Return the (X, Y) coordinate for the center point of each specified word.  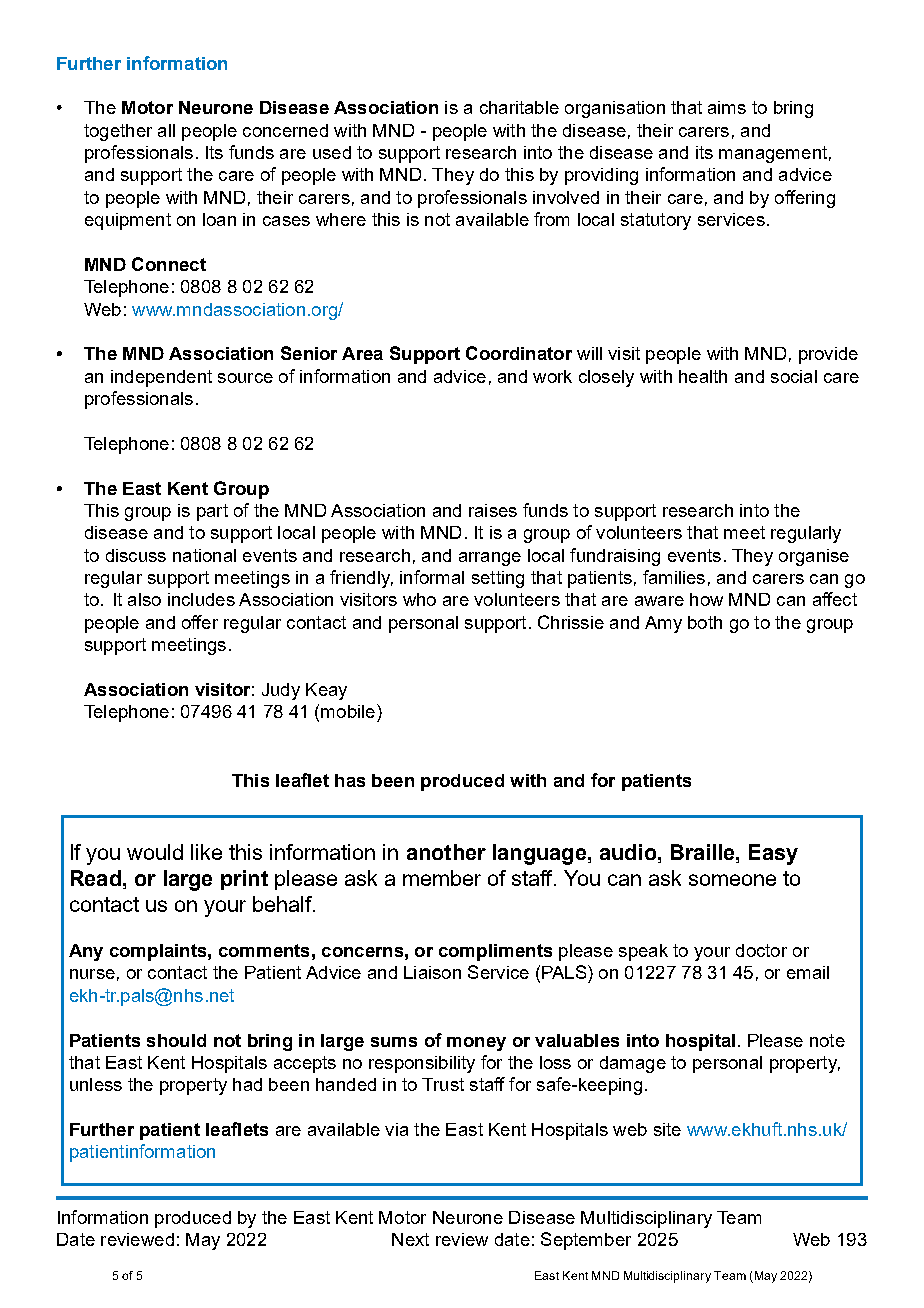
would (155, 852)
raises (493, 510)
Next (410, 1239)
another (446, 852)
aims (727, 107)
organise (814, 557)
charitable (519, 107)
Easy (773, 854)
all (166, 130)
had (247, 1084)
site (667, 1129)
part (212, 512)
